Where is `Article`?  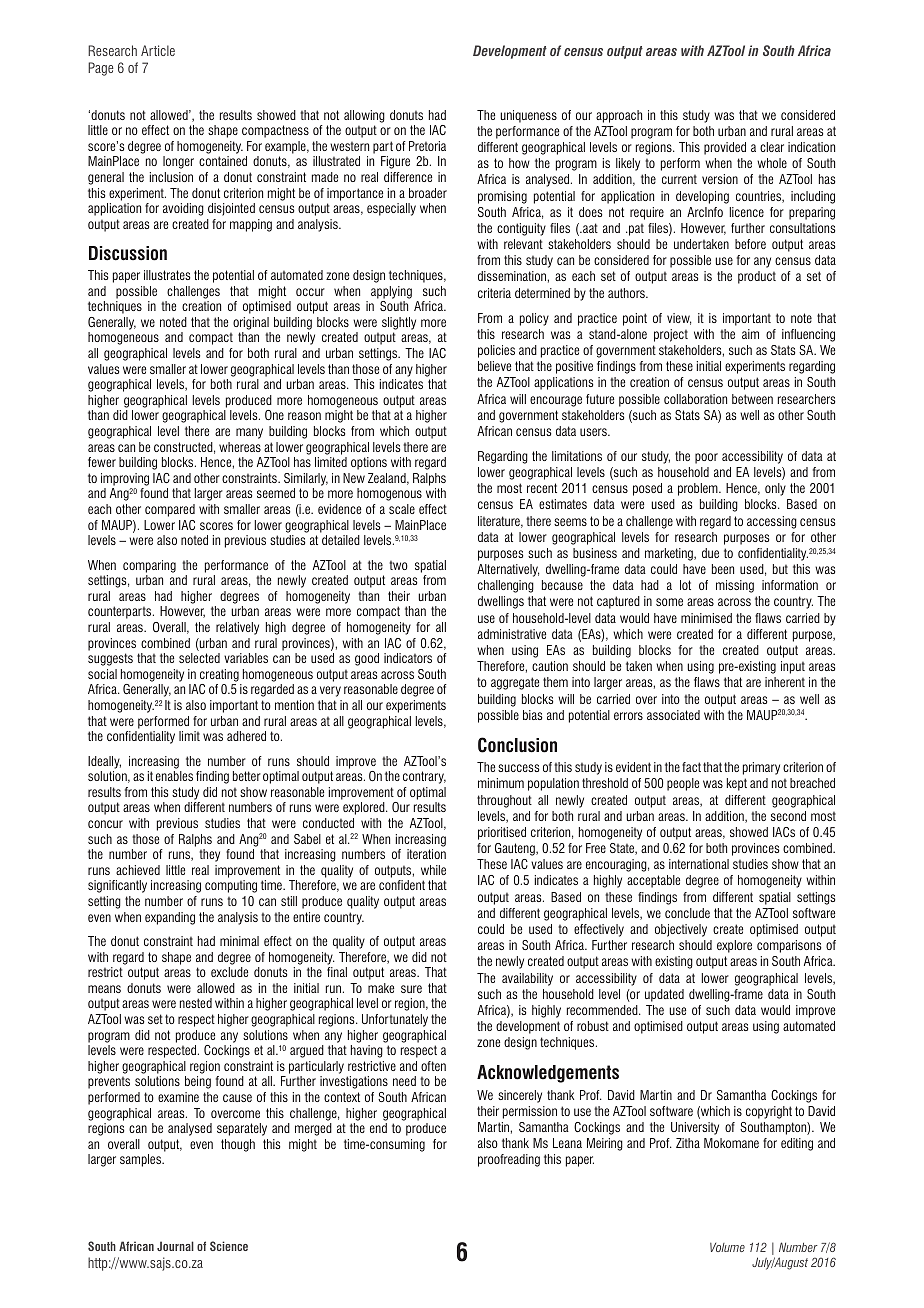
Article is located at coordinates (158, 50).
